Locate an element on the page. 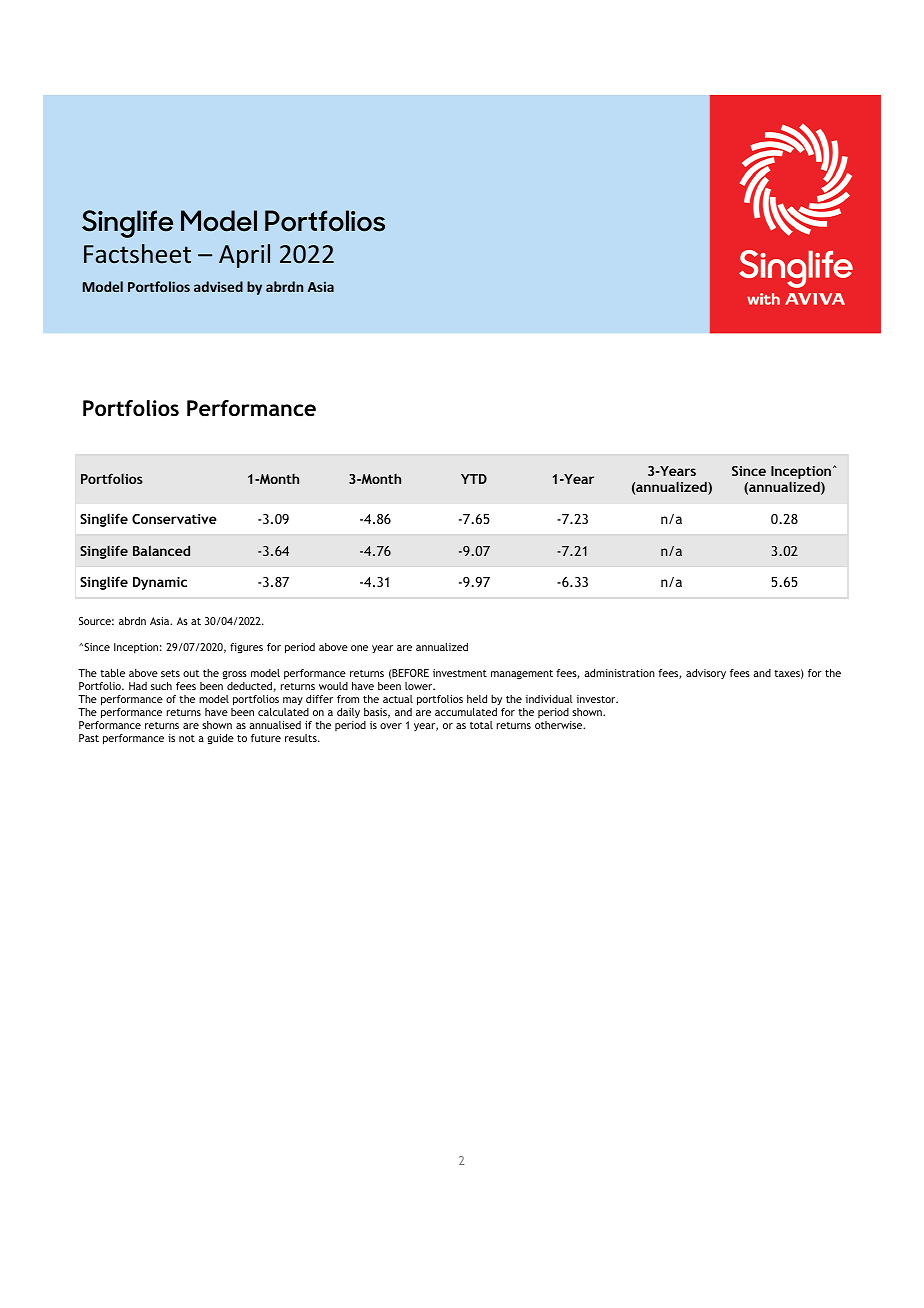 This page has width=924, height=1308. Conservative is located at coordinates (174, 519).
